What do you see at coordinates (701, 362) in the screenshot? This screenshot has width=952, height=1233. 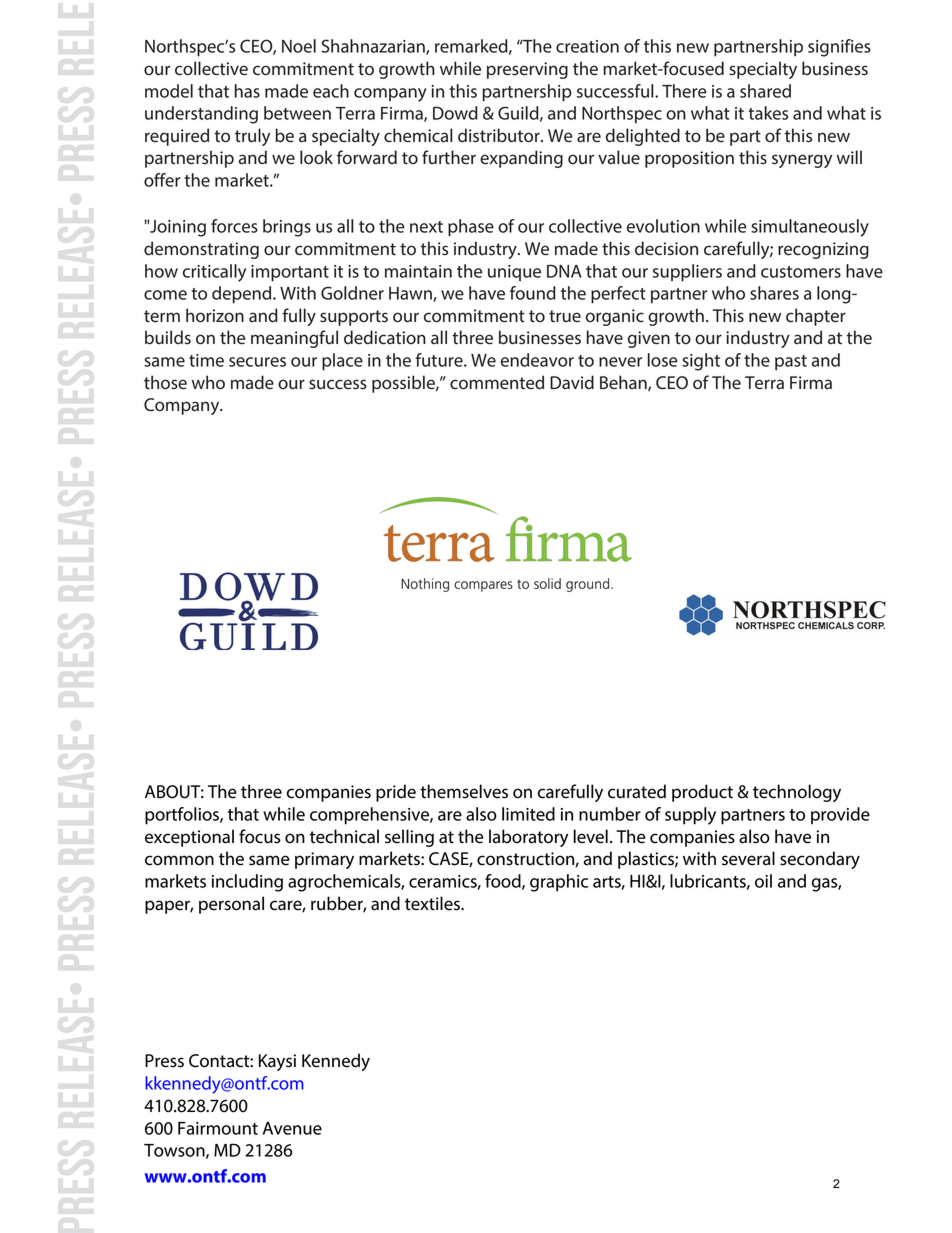 I see `sight` at bounding box center [701, 362].
